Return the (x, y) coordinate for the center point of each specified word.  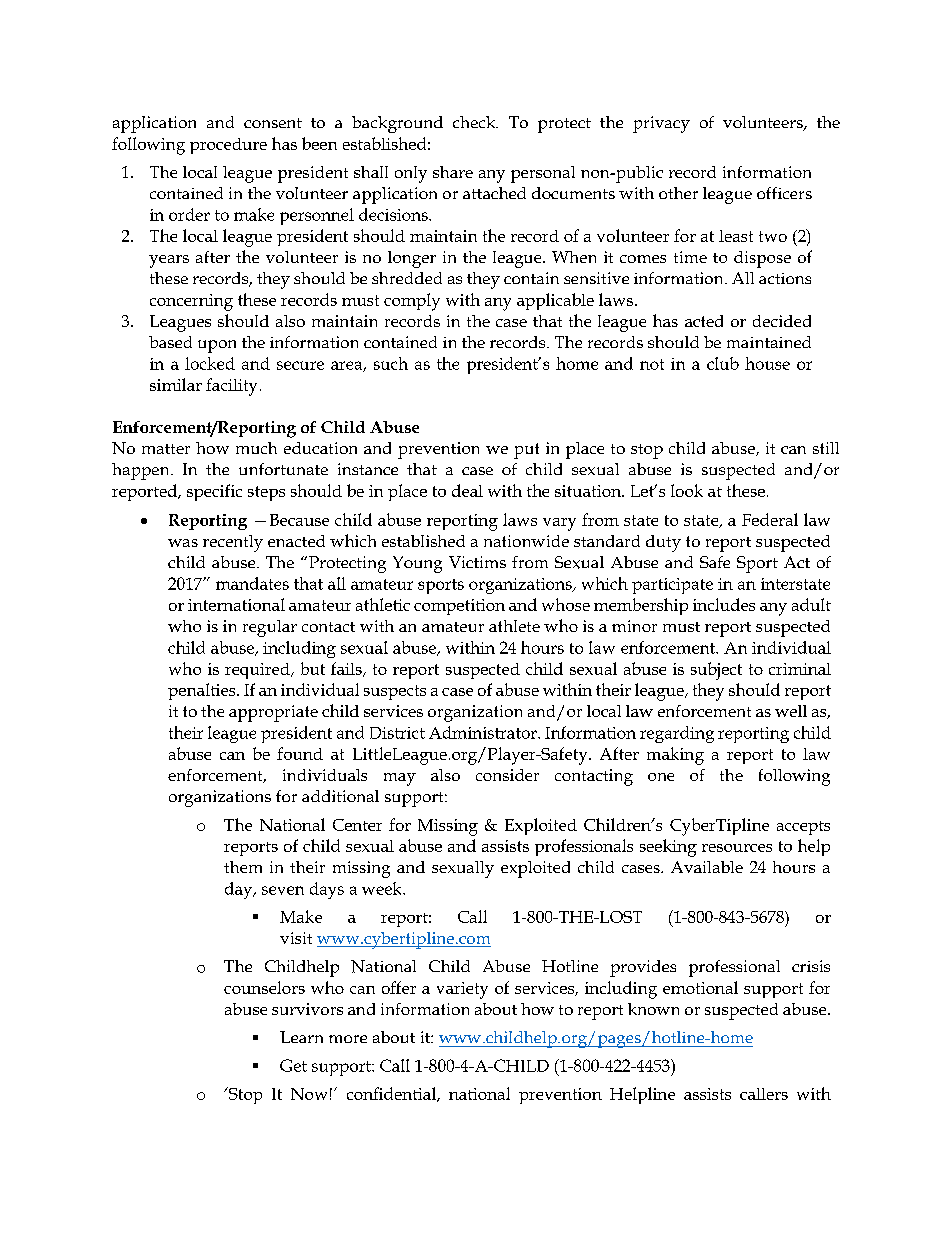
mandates (252, 583)
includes (724, 604)
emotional (700, 987)
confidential (392, 1094)
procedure (228, 146)
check (475, 122)
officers (784, 193)
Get (293, 1065)
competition (459, 607)
